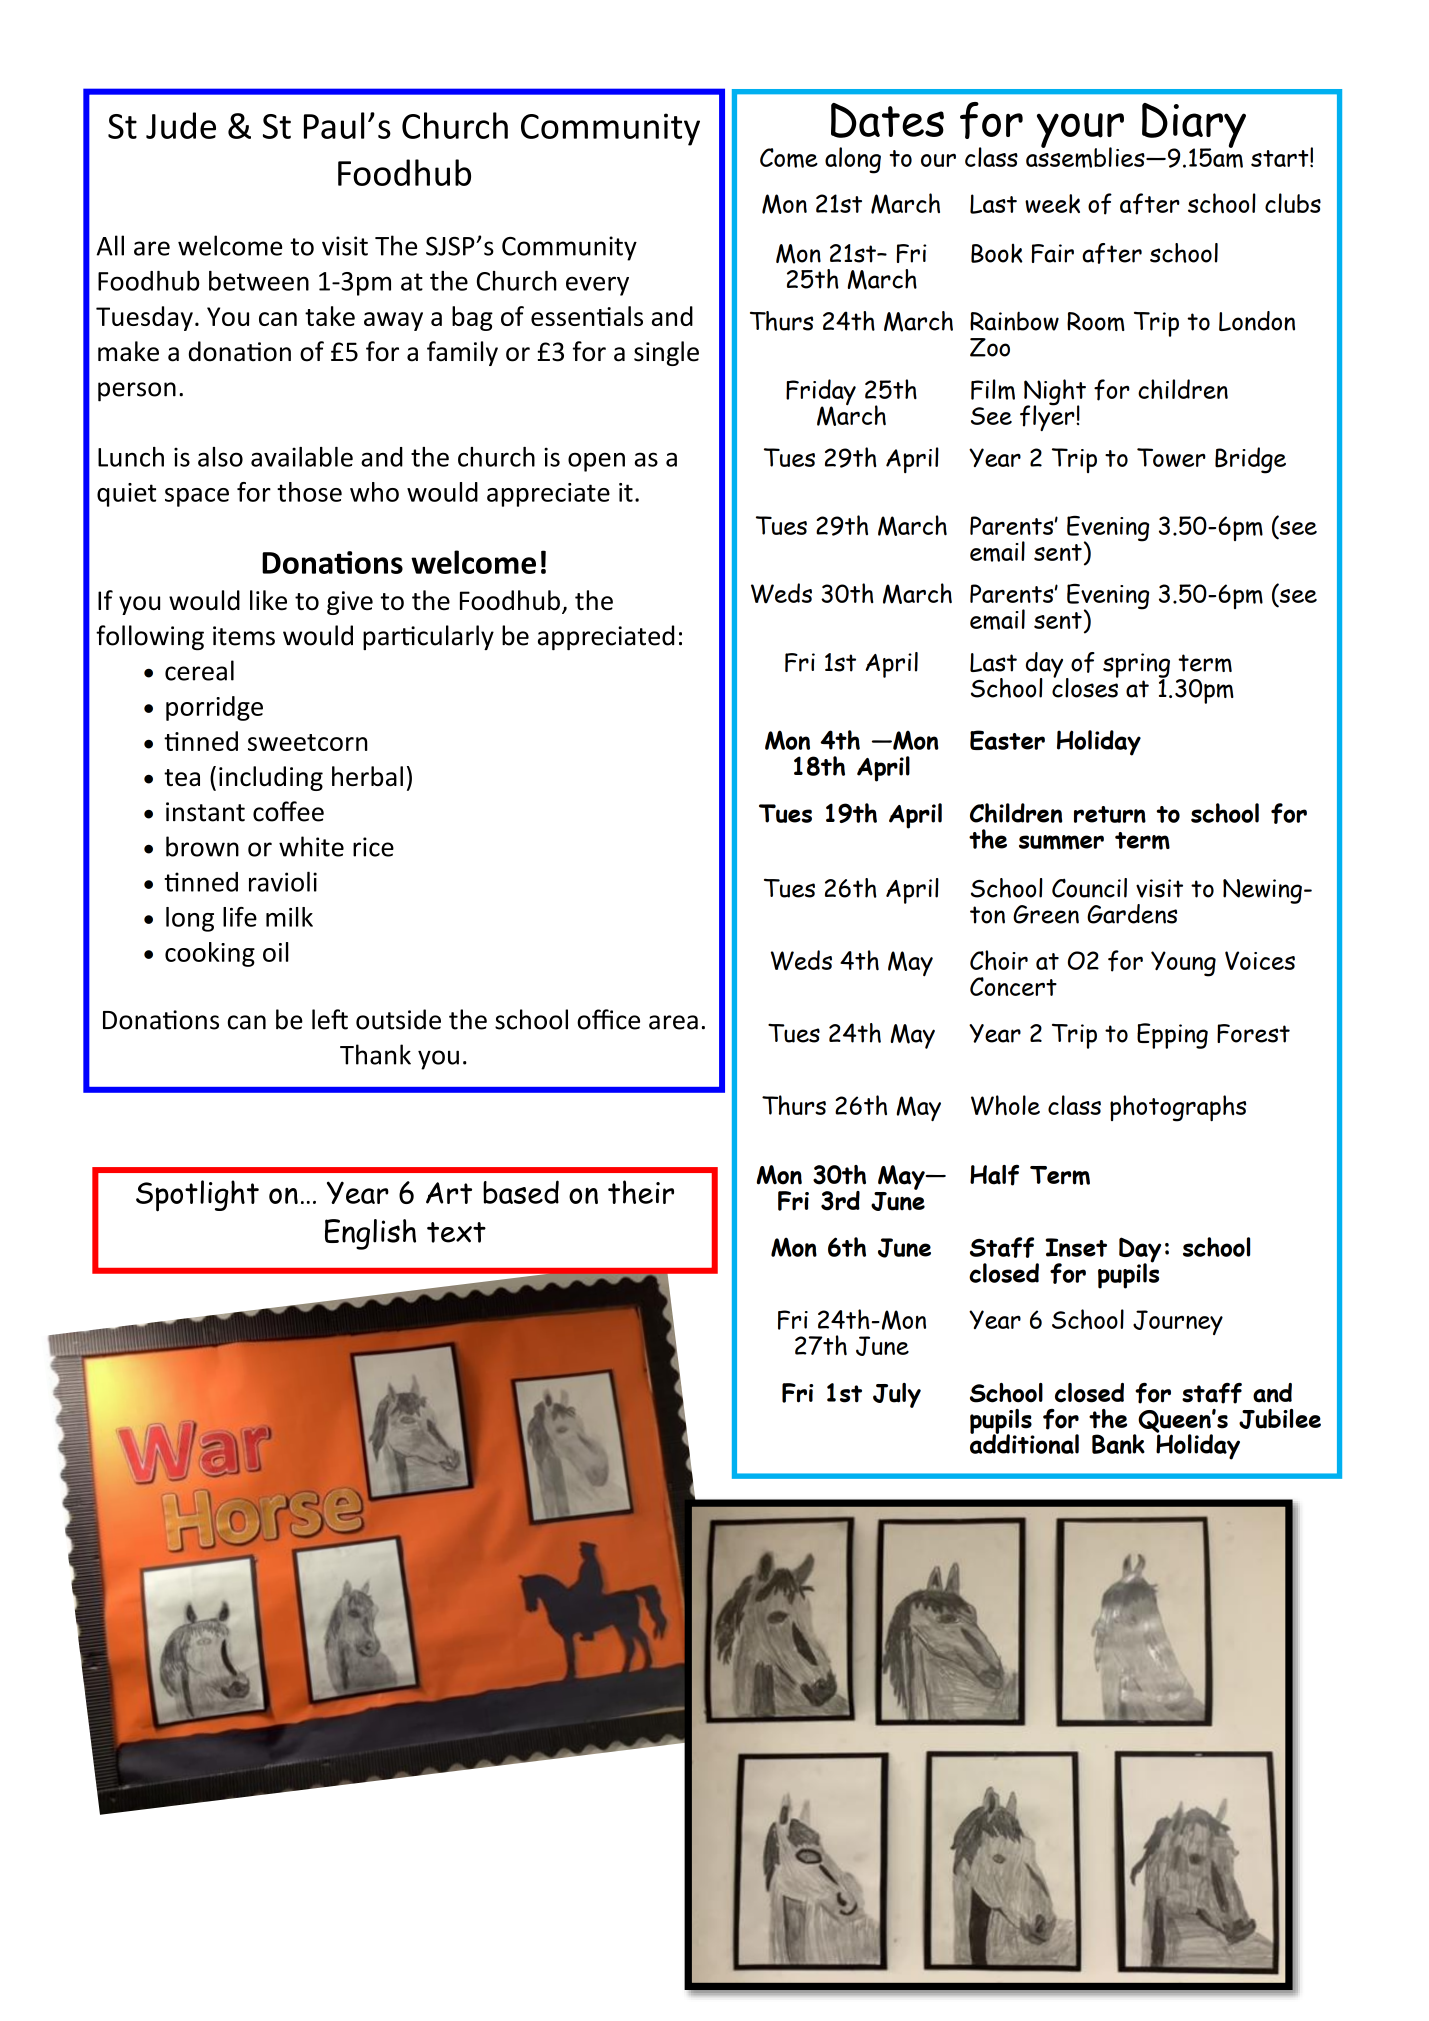 The width and height of the screenshot is (1429, 2021). Describe the element at coordinates (1110, 814) in the screenshot. I see `return` at that location.
